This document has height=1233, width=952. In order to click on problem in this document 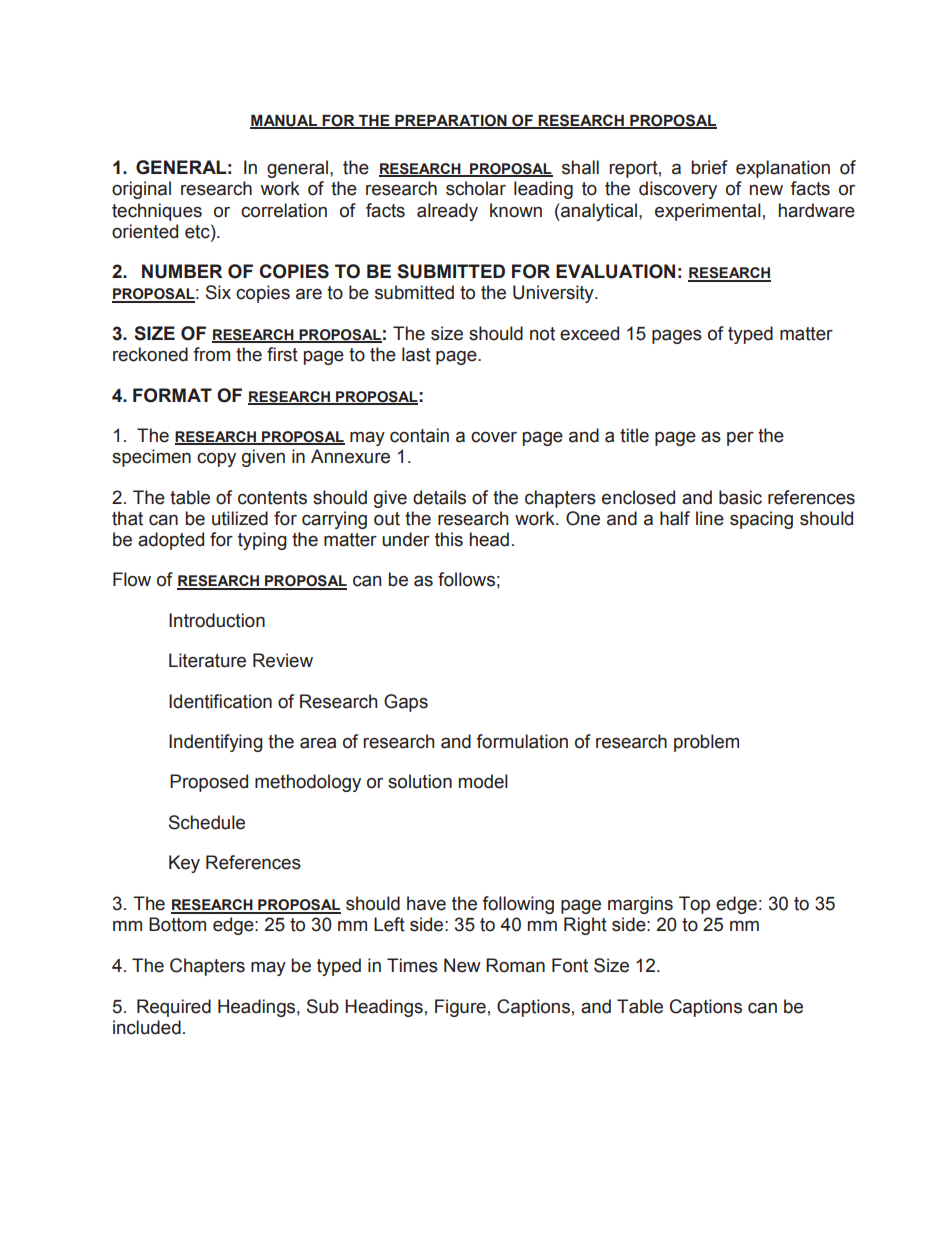, I will do `click(706, 743)`.
